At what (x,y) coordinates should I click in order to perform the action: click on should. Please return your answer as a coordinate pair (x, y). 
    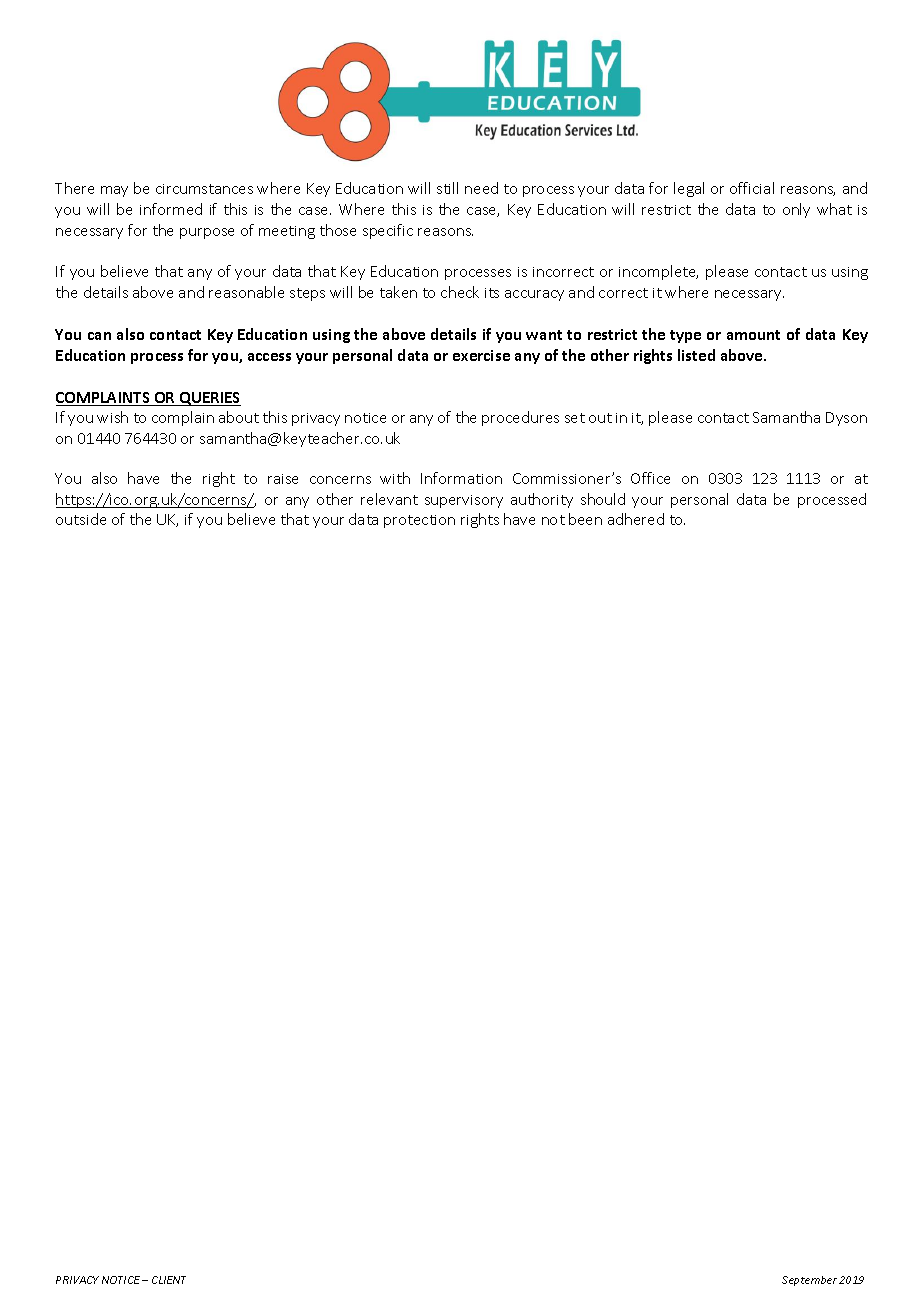
    Looking at the image, I should click on (603, 499).
